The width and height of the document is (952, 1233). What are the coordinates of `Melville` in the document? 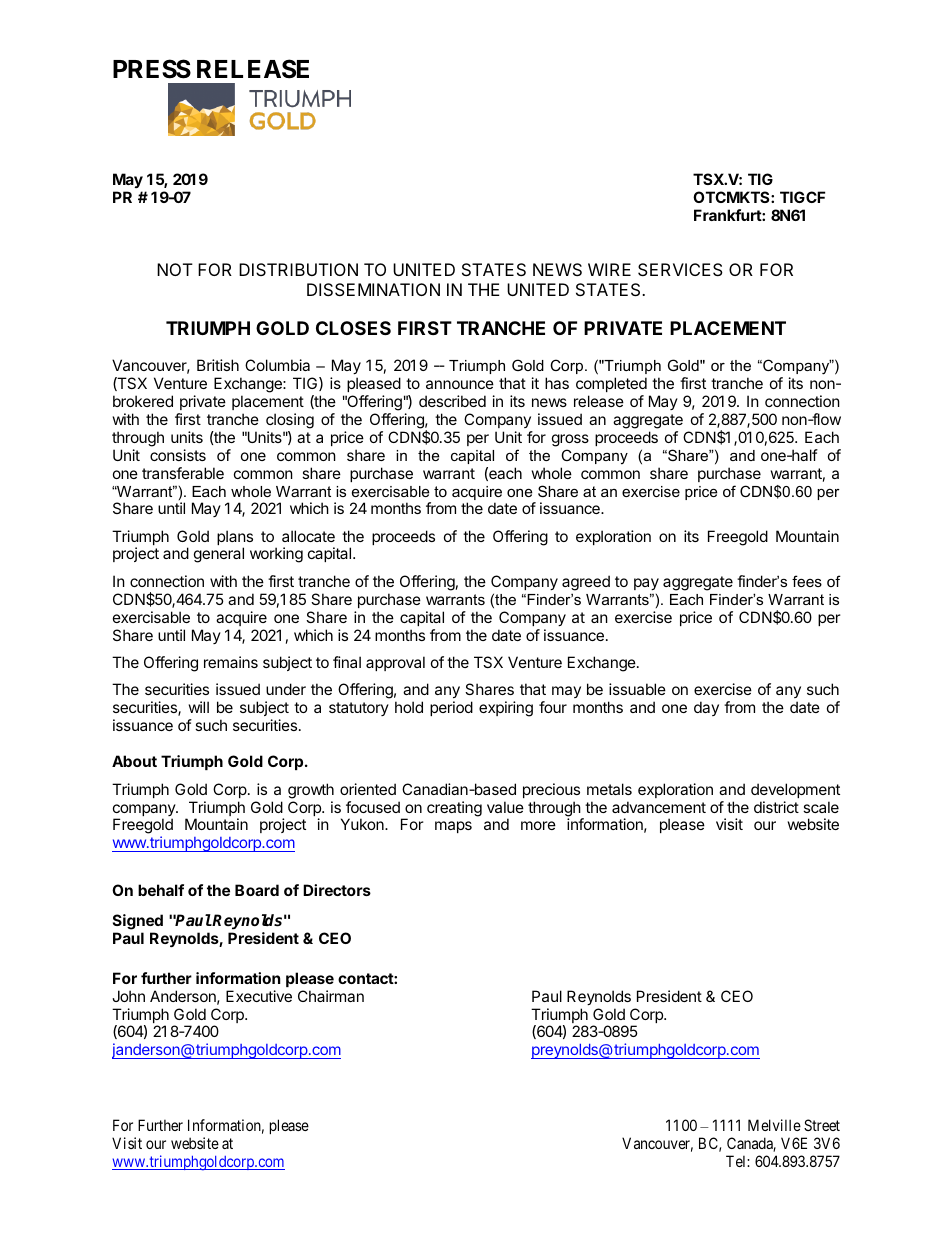 It's located at (774, 1125).
